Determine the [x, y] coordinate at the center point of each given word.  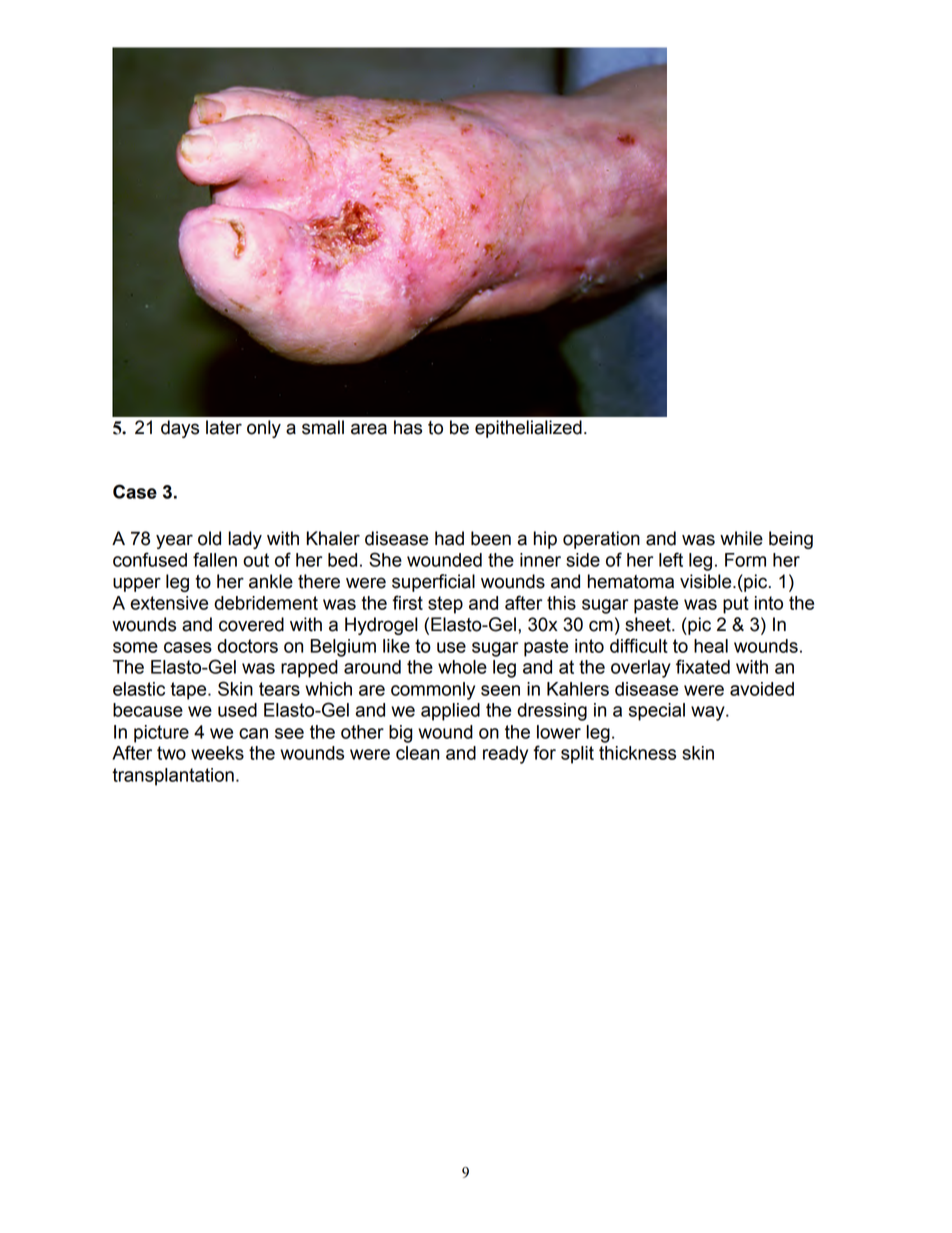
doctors [247, 646]
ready [505, 755]
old [209, 538]
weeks [217, 753]
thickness [637, 753]
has [408, 427]
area [369, 429]
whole [462, 667]
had [449, 538]
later [224, 427]
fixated [703, 666]
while [741, 538]
